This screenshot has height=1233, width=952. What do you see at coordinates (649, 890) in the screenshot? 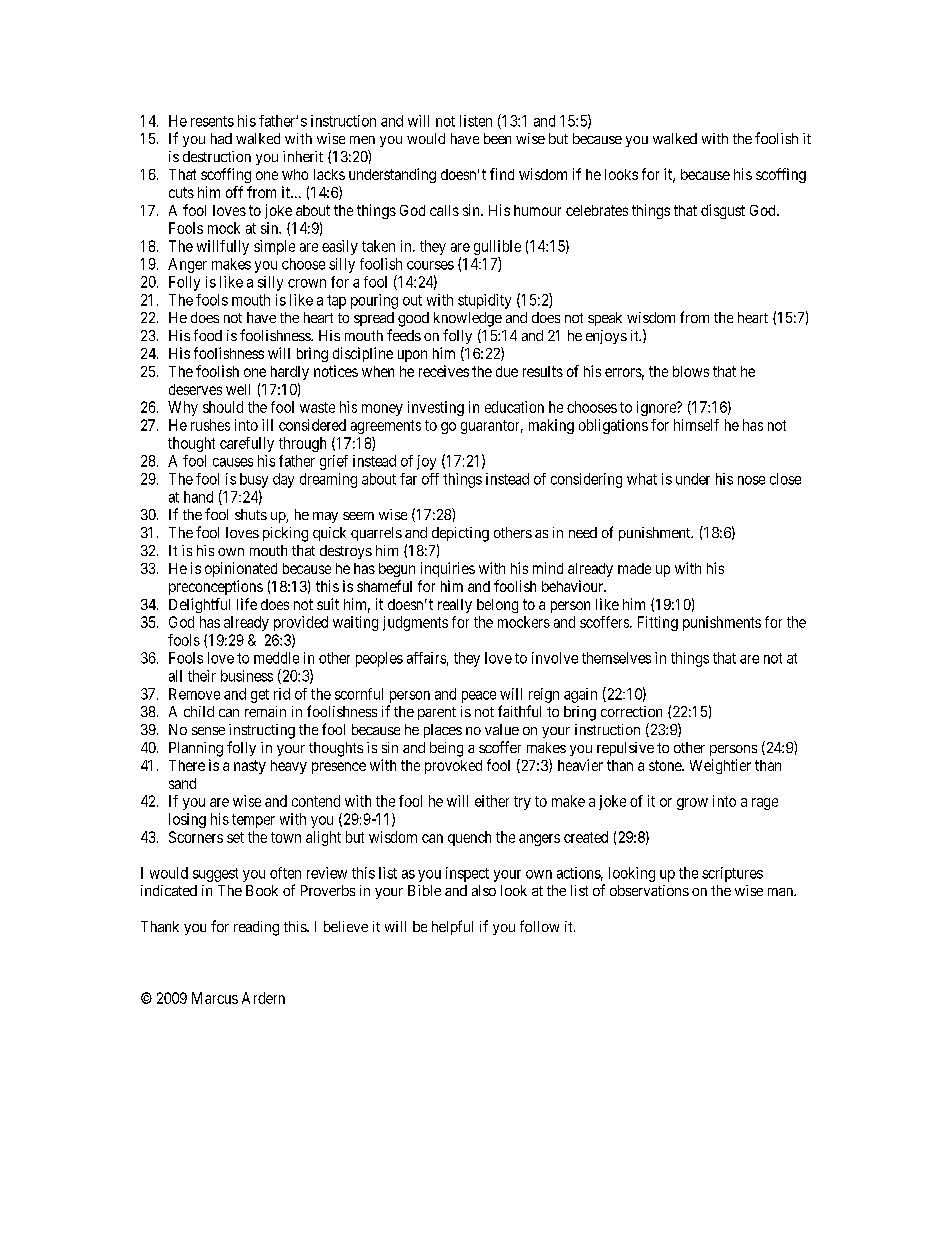
I see `observations` at bounding box center [649, 890].
